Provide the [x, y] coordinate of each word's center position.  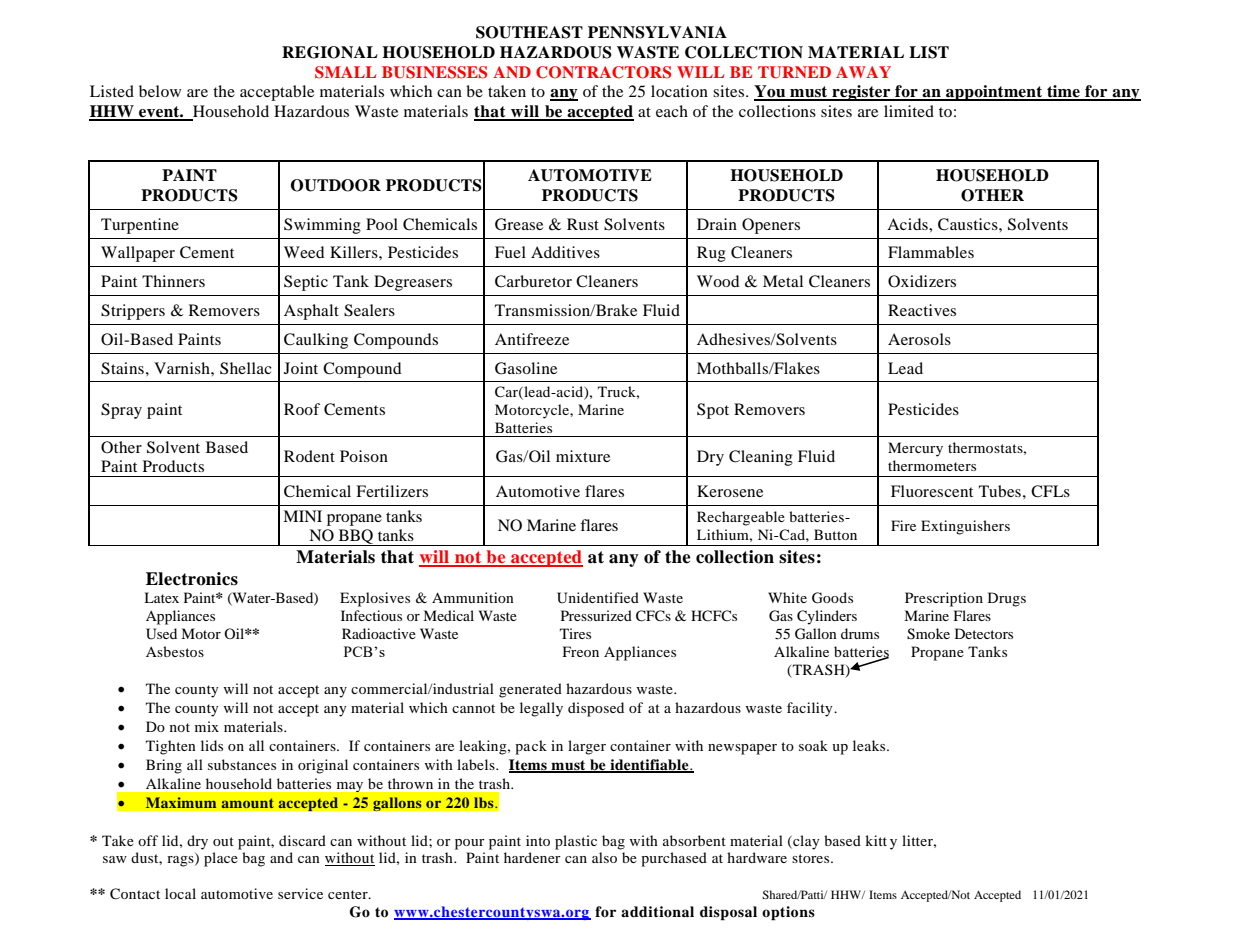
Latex [161, 597]
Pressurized [596, 615]
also [604, 857]
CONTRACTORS [603, 72]
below [160, 91]
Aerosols [919, 339]
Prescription [944, 599]
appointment [994, 93]
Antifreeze [532, 339]
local [180, 893]
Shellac [246, 368]
